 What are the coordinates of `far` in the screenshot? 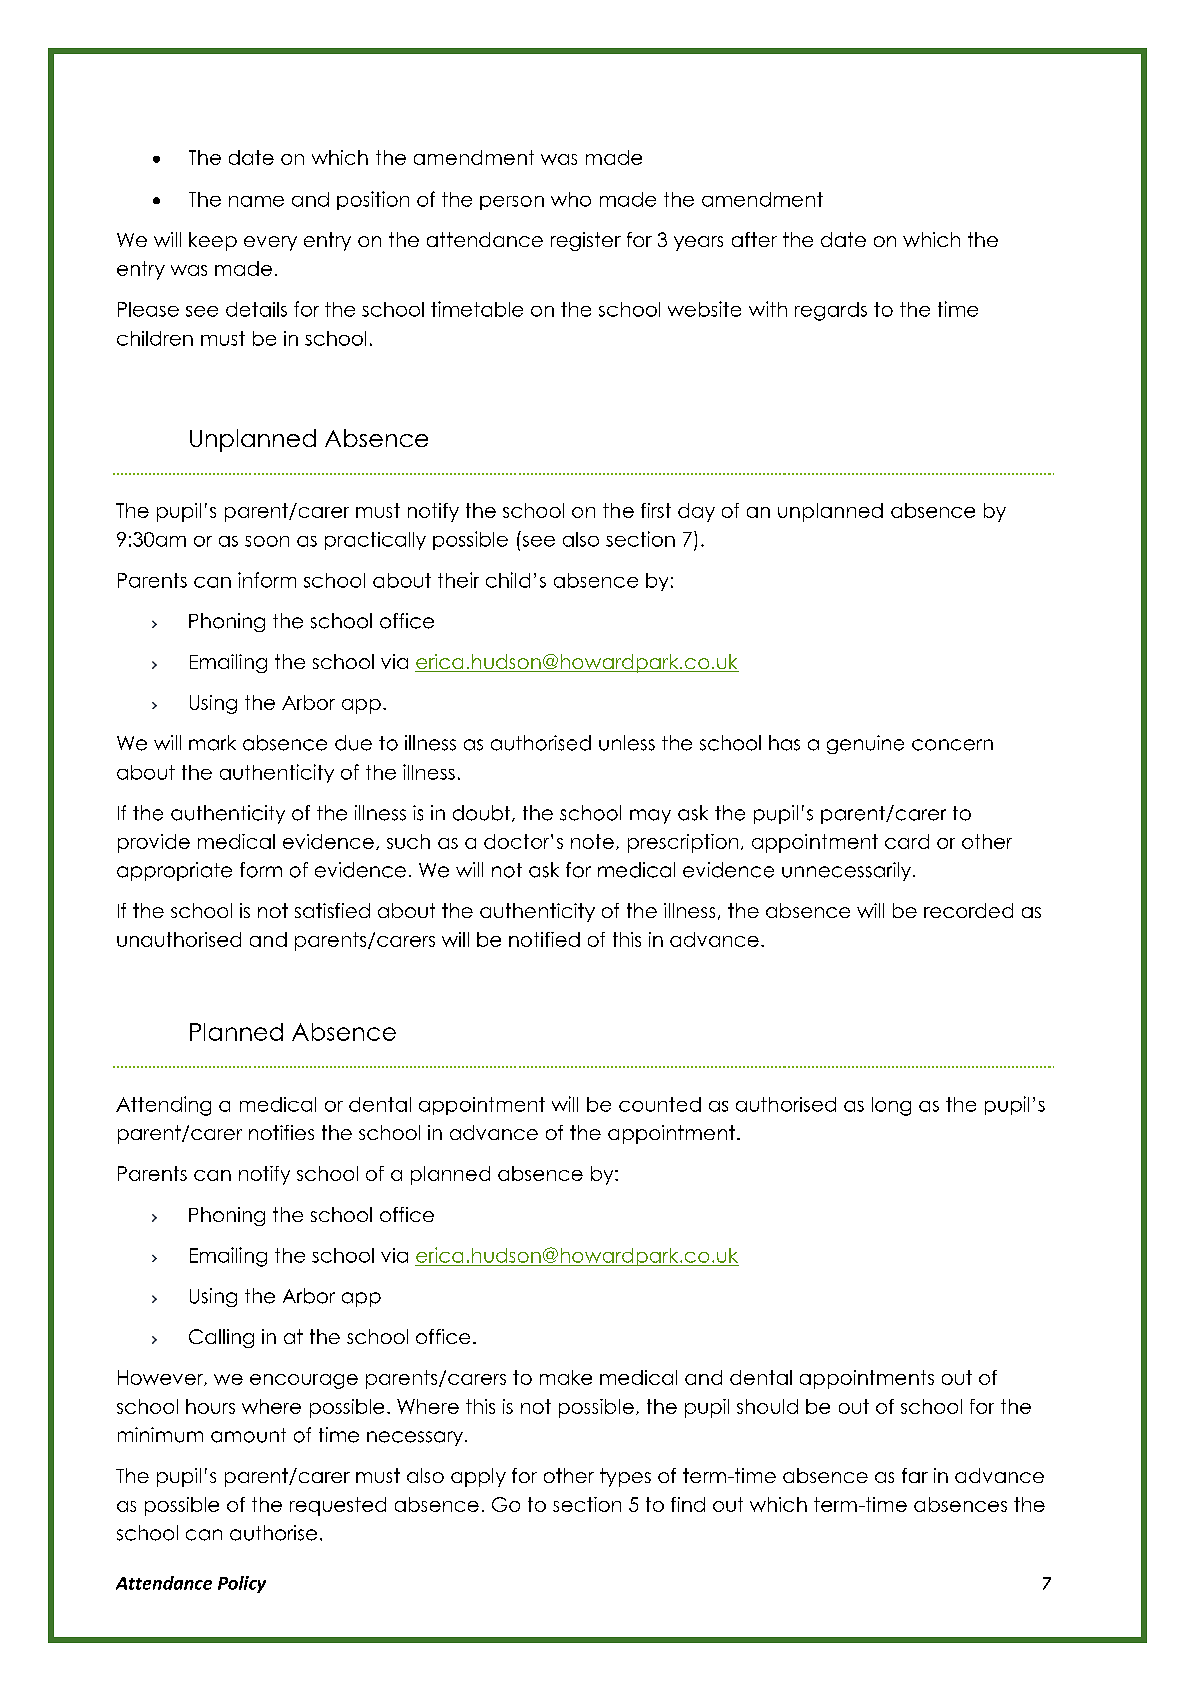 It's located at (915, 1475).
